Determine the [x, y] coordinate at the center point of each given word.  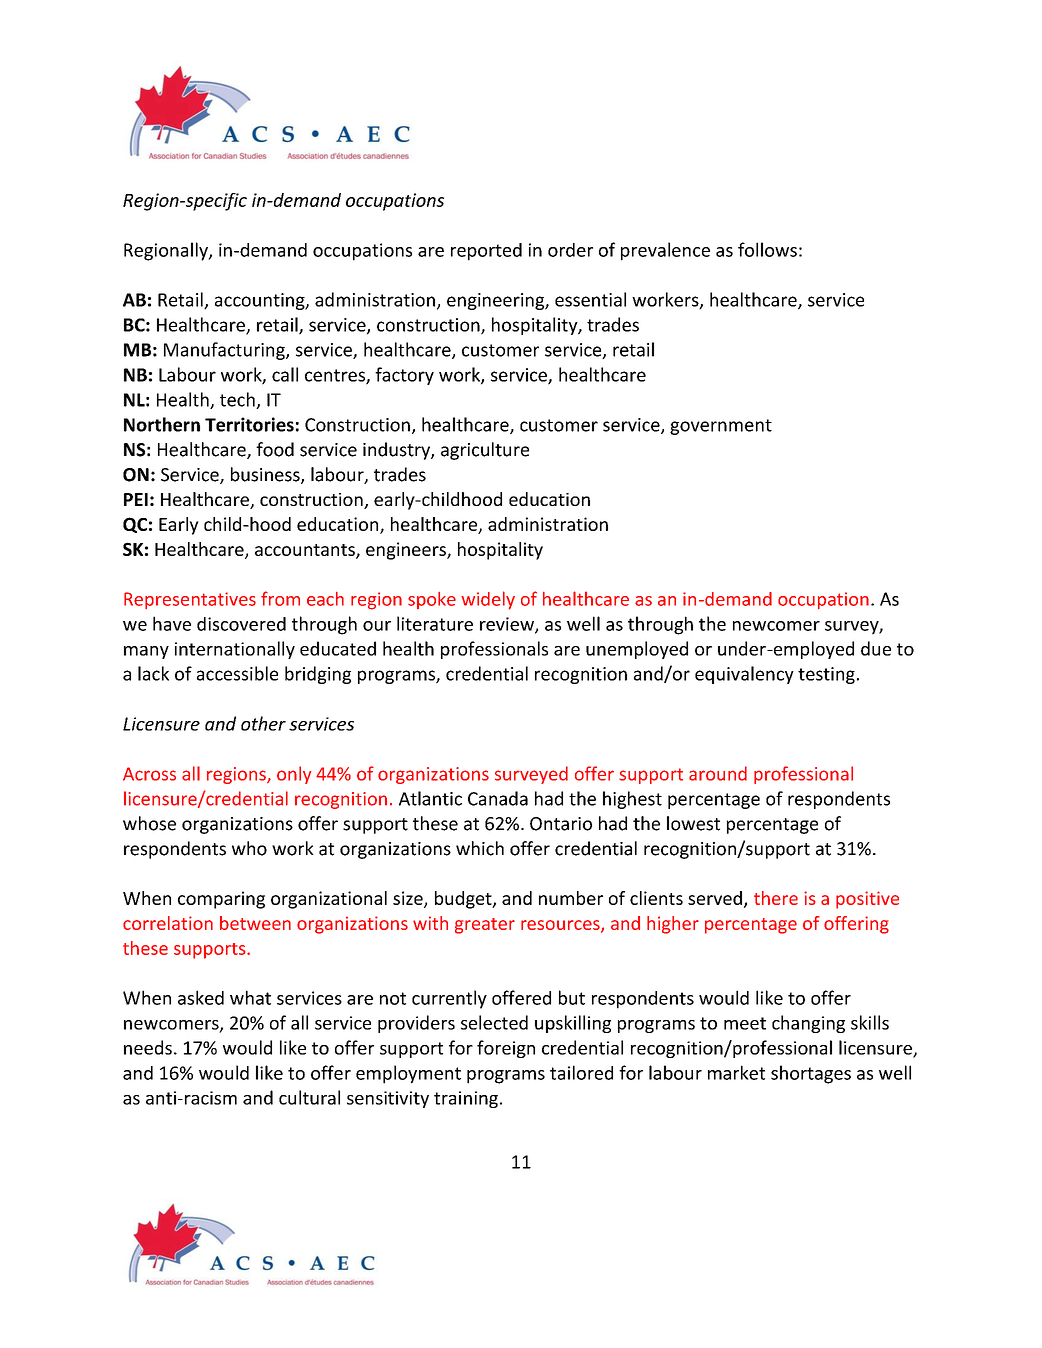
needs [148, 1047]
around [718, 773]
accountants [306, 551]
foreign [506, 1049]
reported [486, 252]
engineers [407, 551]
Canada [498, 798]
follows [767, 249]
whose [149, 823]
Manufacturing [225, 351]
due [876, 648]
